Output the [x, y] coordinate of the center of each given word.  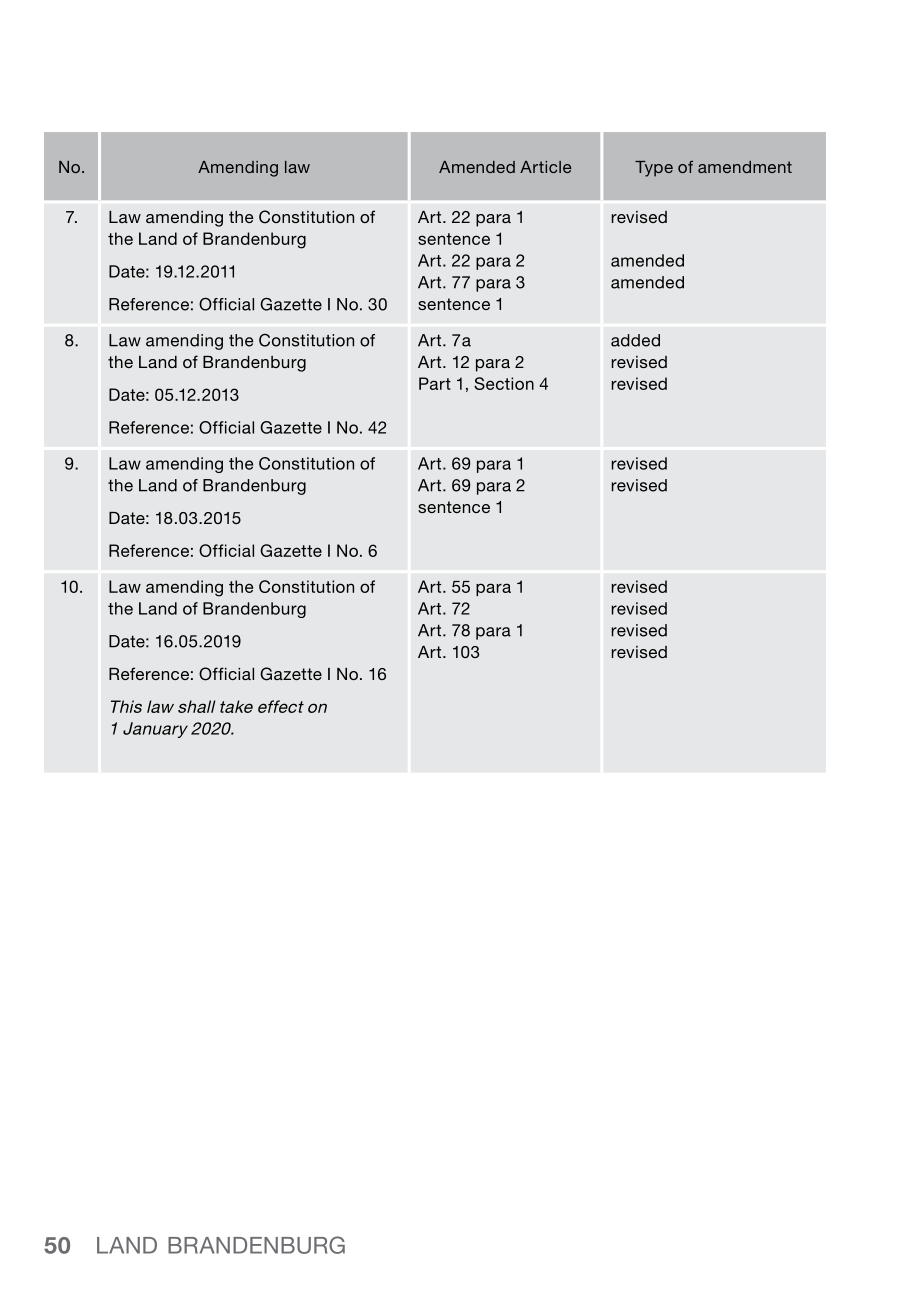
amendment [745, 167]
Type [654, 169]
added [635, 340]
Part [435, 383]
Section [504, 383]
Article [545, 167]
